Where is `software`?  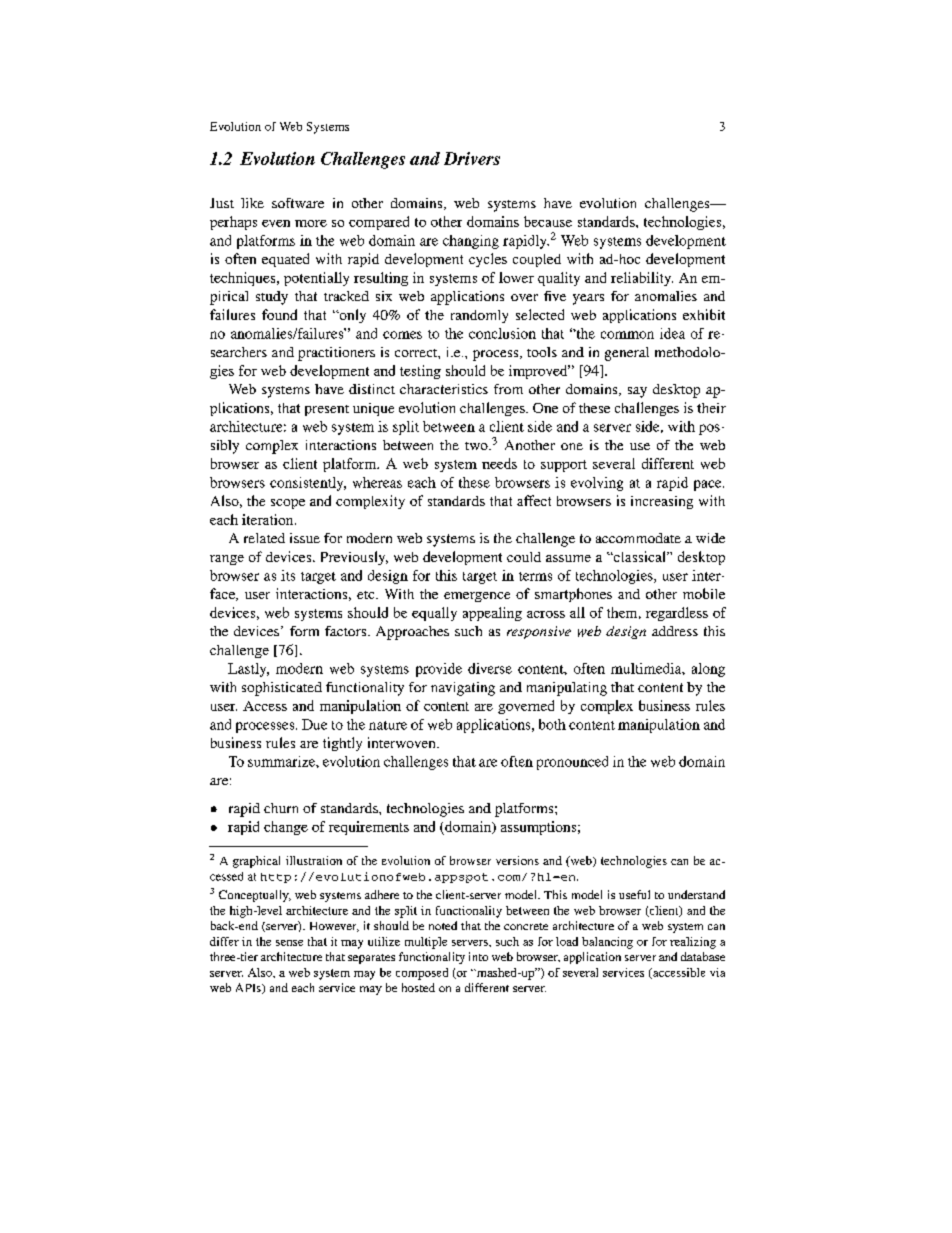 software is located at coordinates (298, 203).
